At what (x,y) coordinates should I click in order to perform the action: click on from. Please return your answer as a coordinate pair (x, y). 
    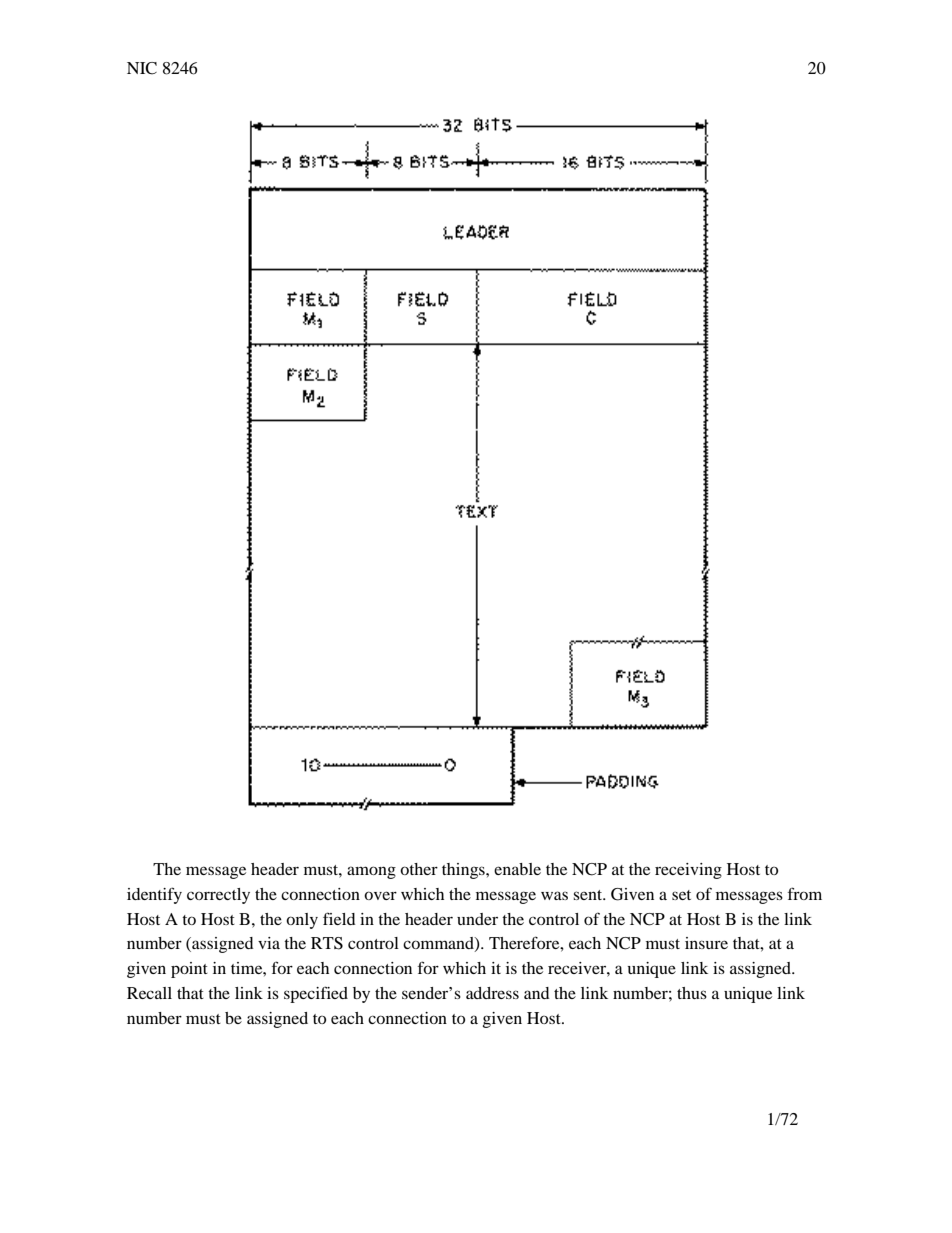
    Looking at the image, I should click on (805, 893).
